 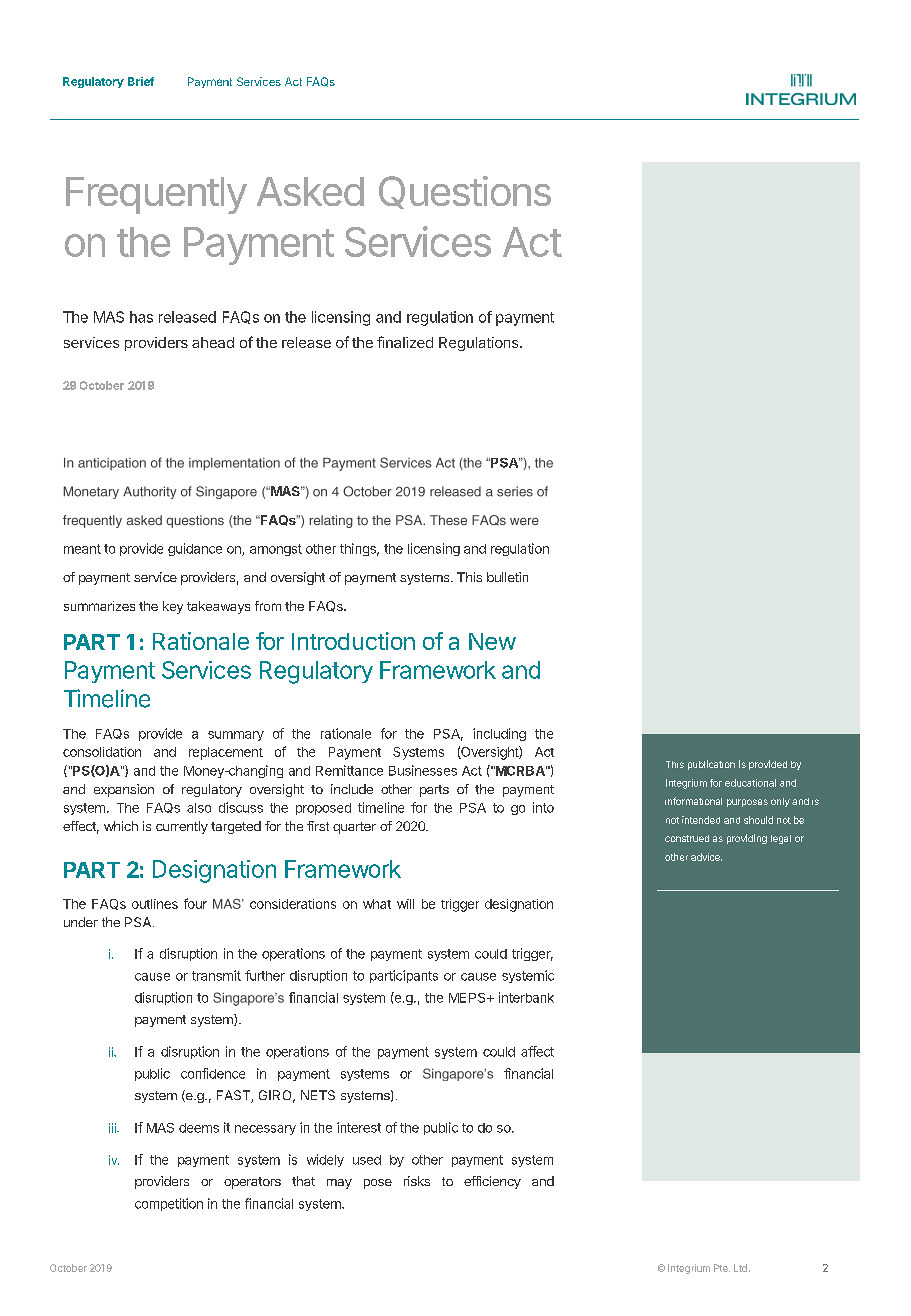 I want to click on Brief, so click(x=141, y=81).
